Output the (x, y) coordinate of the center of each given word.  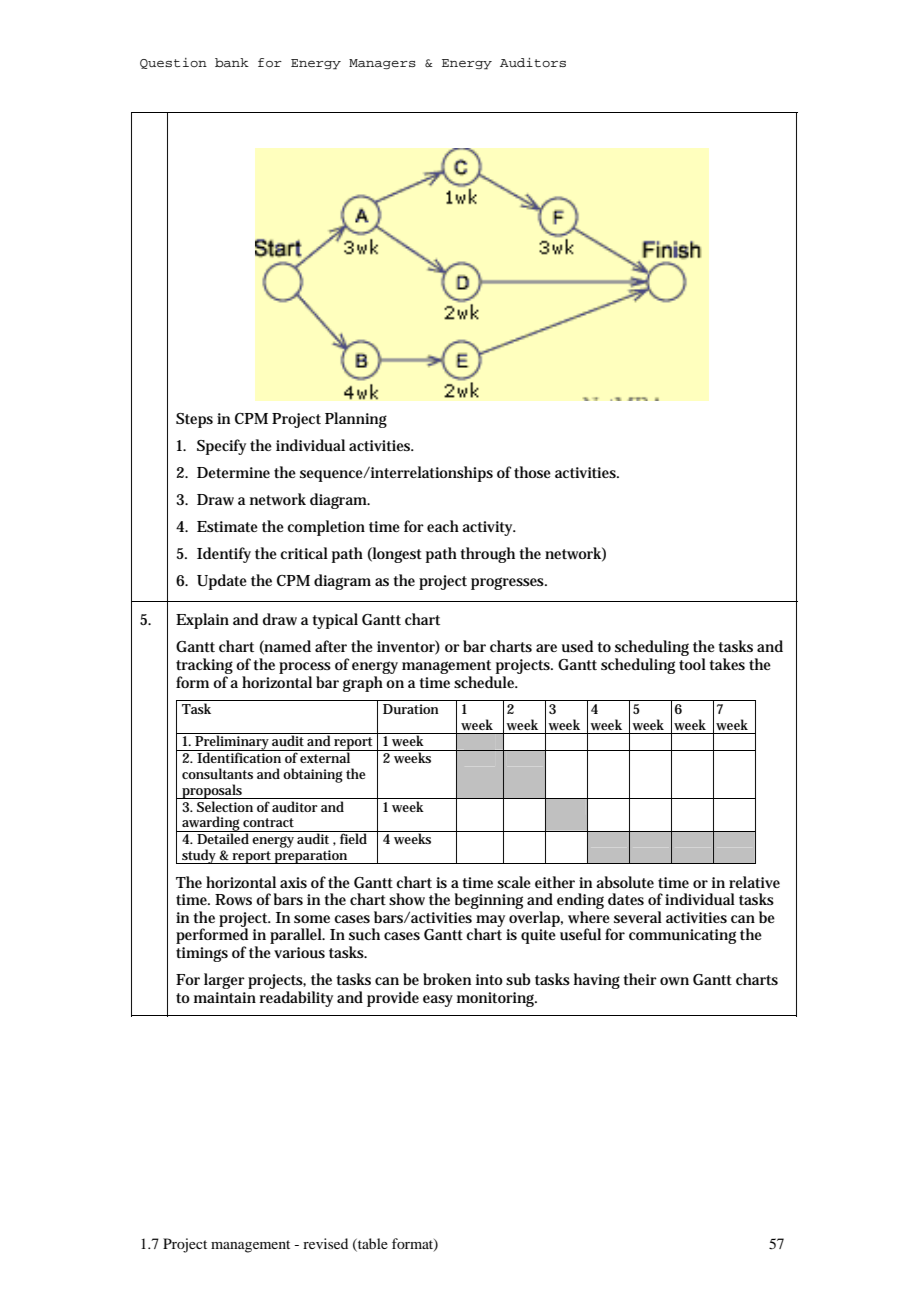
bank (232, 62)
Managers (382, 64)
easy (438, 1001)
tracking (204, 667)
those (532, 472)
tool (692, 664)
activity (488, 528)
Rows (233, 899)
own (674, 981)
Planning (356, 420)
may (489, 922)
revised (325, 1243)
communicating (682, 936)
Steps (194, 420)
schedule (484, 682)
